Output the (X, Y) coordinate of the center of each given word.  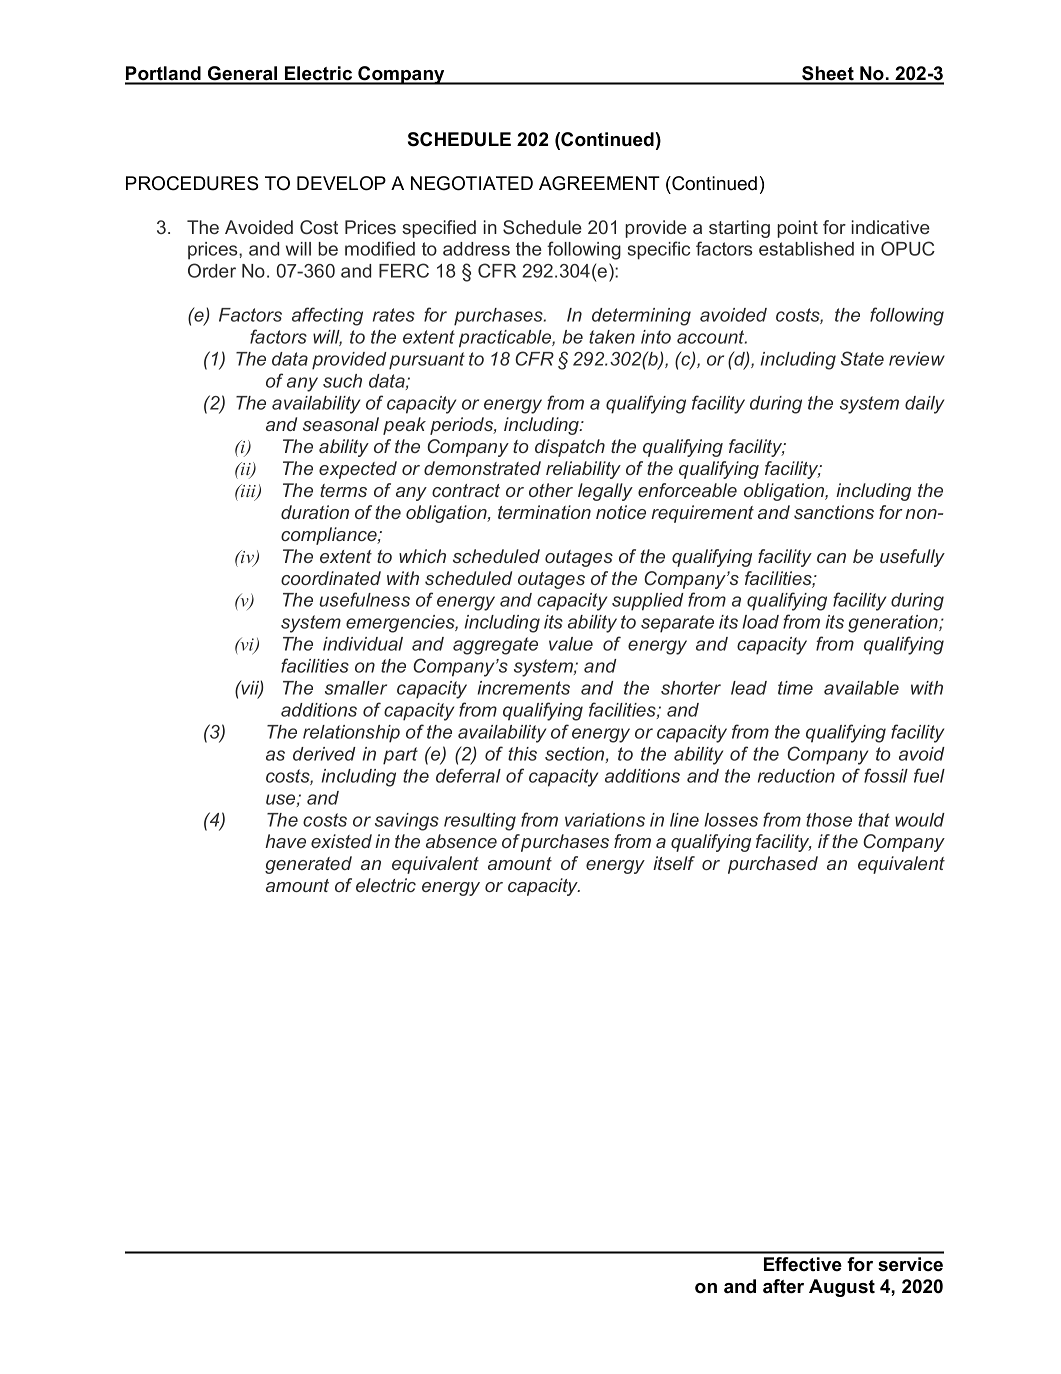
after (783, 1286)
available (861, 688)
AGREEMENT (599, 183)
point (797, 229)
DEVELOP (341, 183)
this (522, 754)
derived (324, 754)
